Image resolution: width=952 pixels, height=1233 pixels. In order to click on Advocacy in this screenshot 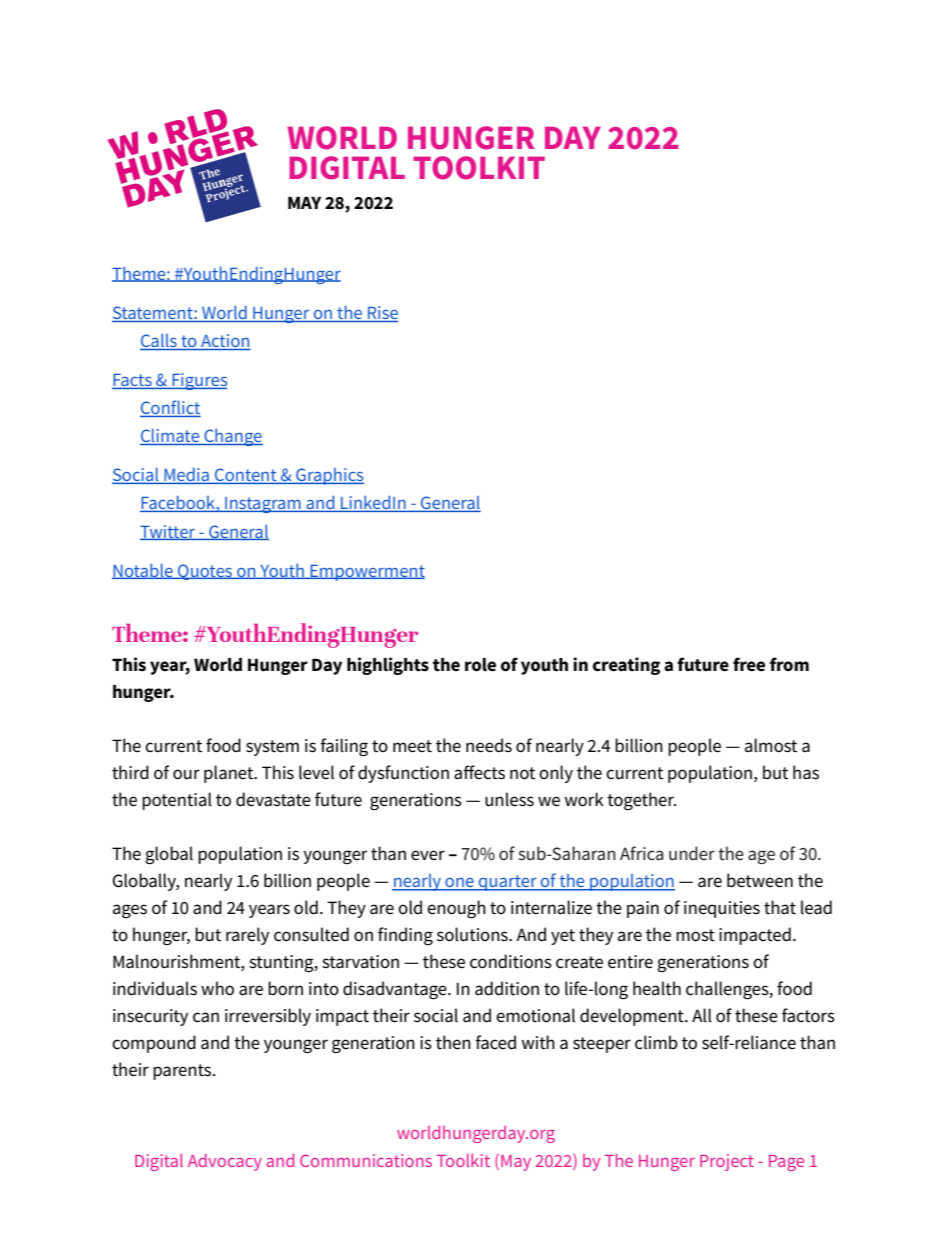, I will do `click(225, 1162)`.
